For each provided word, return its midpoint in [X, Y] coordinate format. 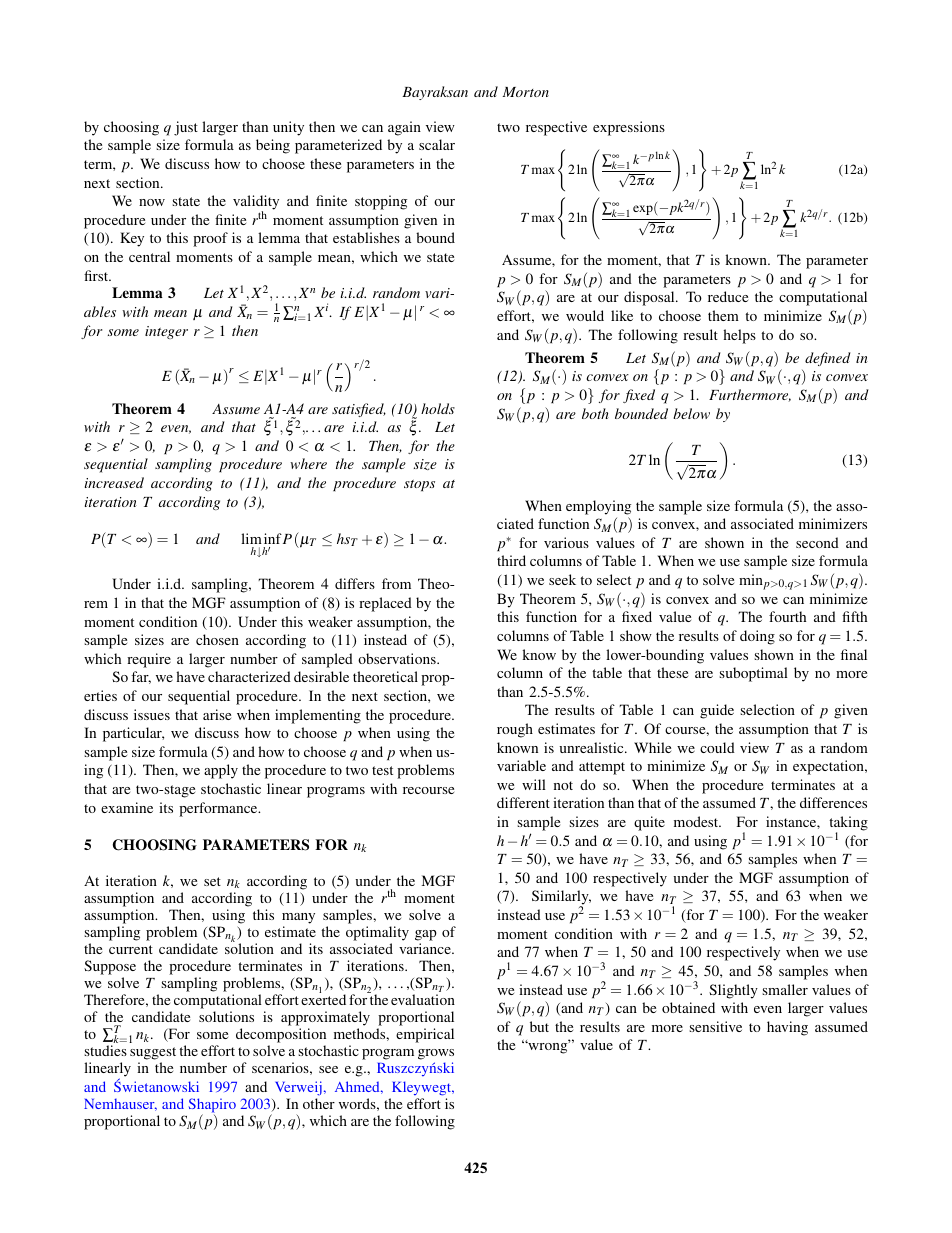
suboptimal [753, 674]
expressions [629, 128]
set [212, 881]
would [585, 315]
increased [114, 482]
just [186, 128]
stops [419, 485]
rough [515, 730]
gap [426, 935]
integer [166, 332]
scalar [437, 144]
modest [697, 821]
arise [217, 714]
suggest [153, 1055]
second [817, 542]
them [723, 315]
